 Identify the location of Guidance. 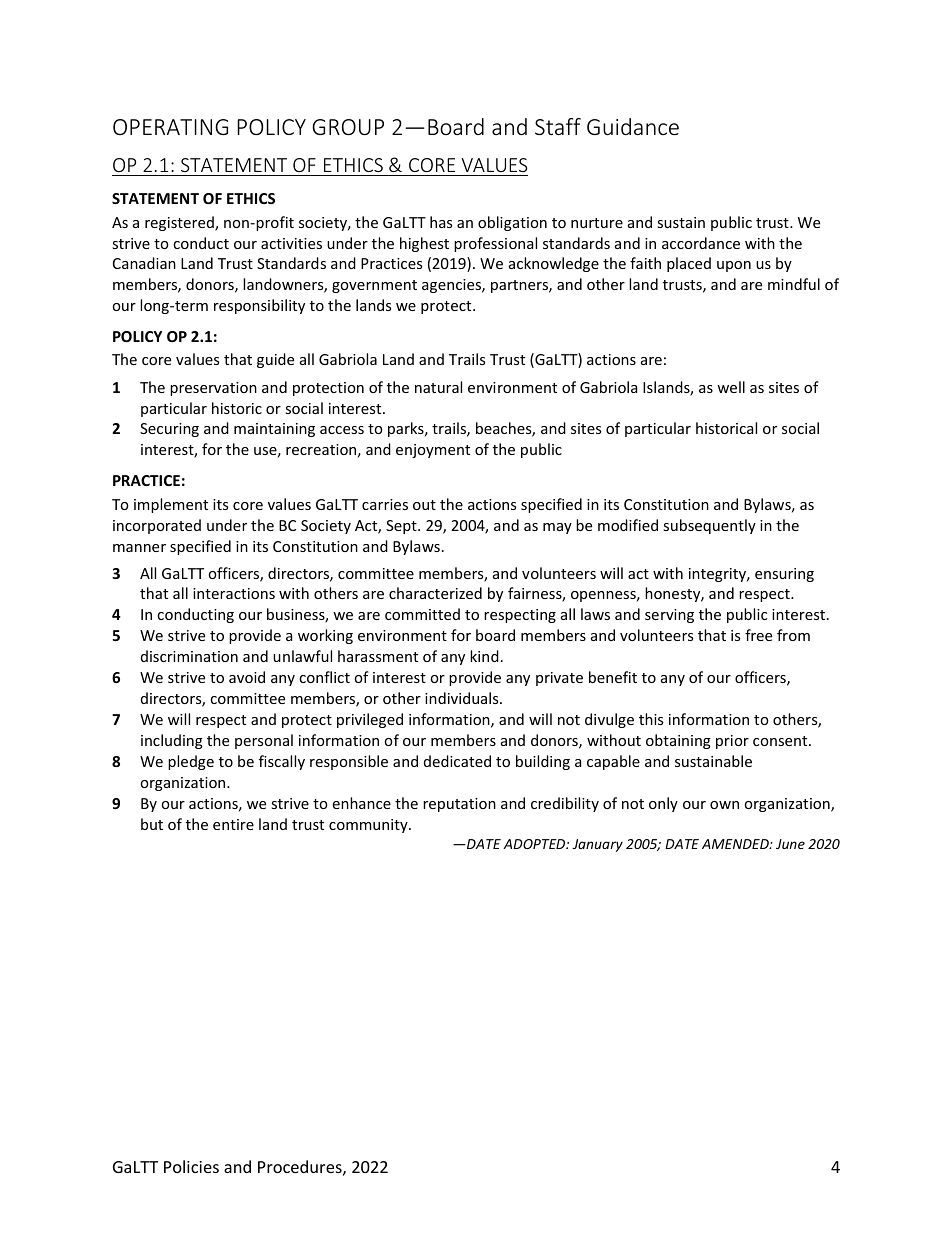
(633, 126).
